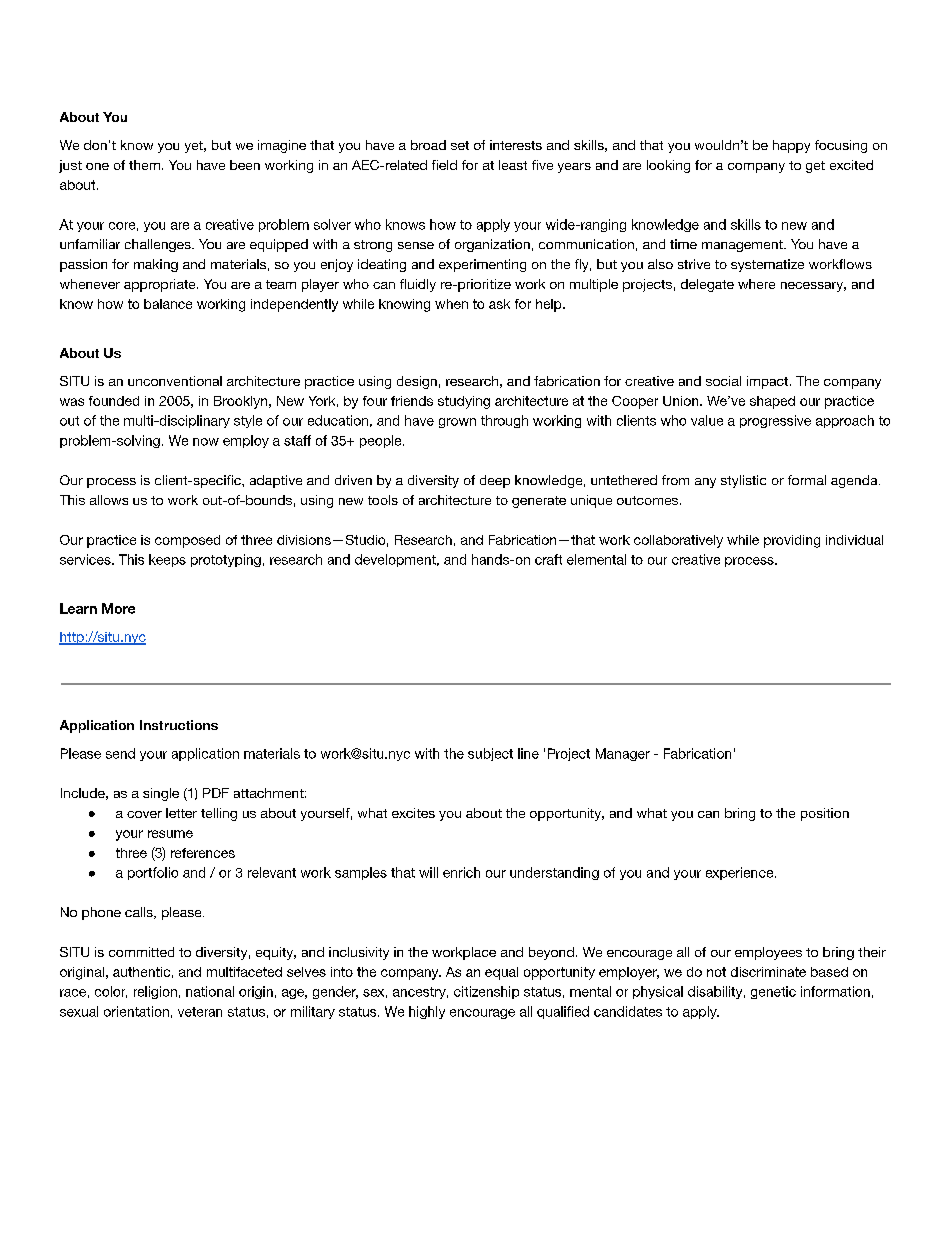  I want to click on single, so click(161, 794).
